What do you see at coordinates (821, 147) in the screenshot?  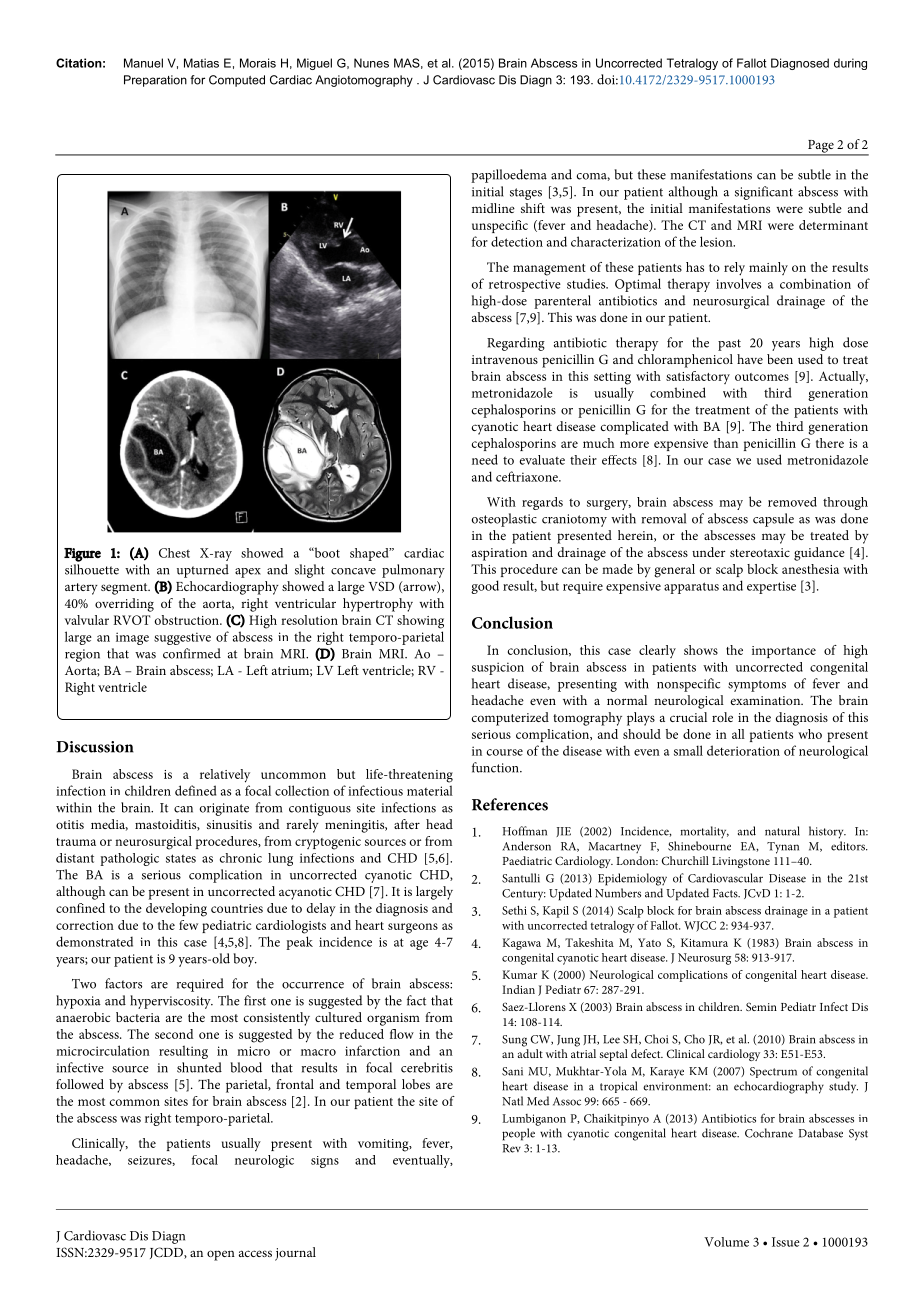 I see `Page` at bounding box center [821, 147].
